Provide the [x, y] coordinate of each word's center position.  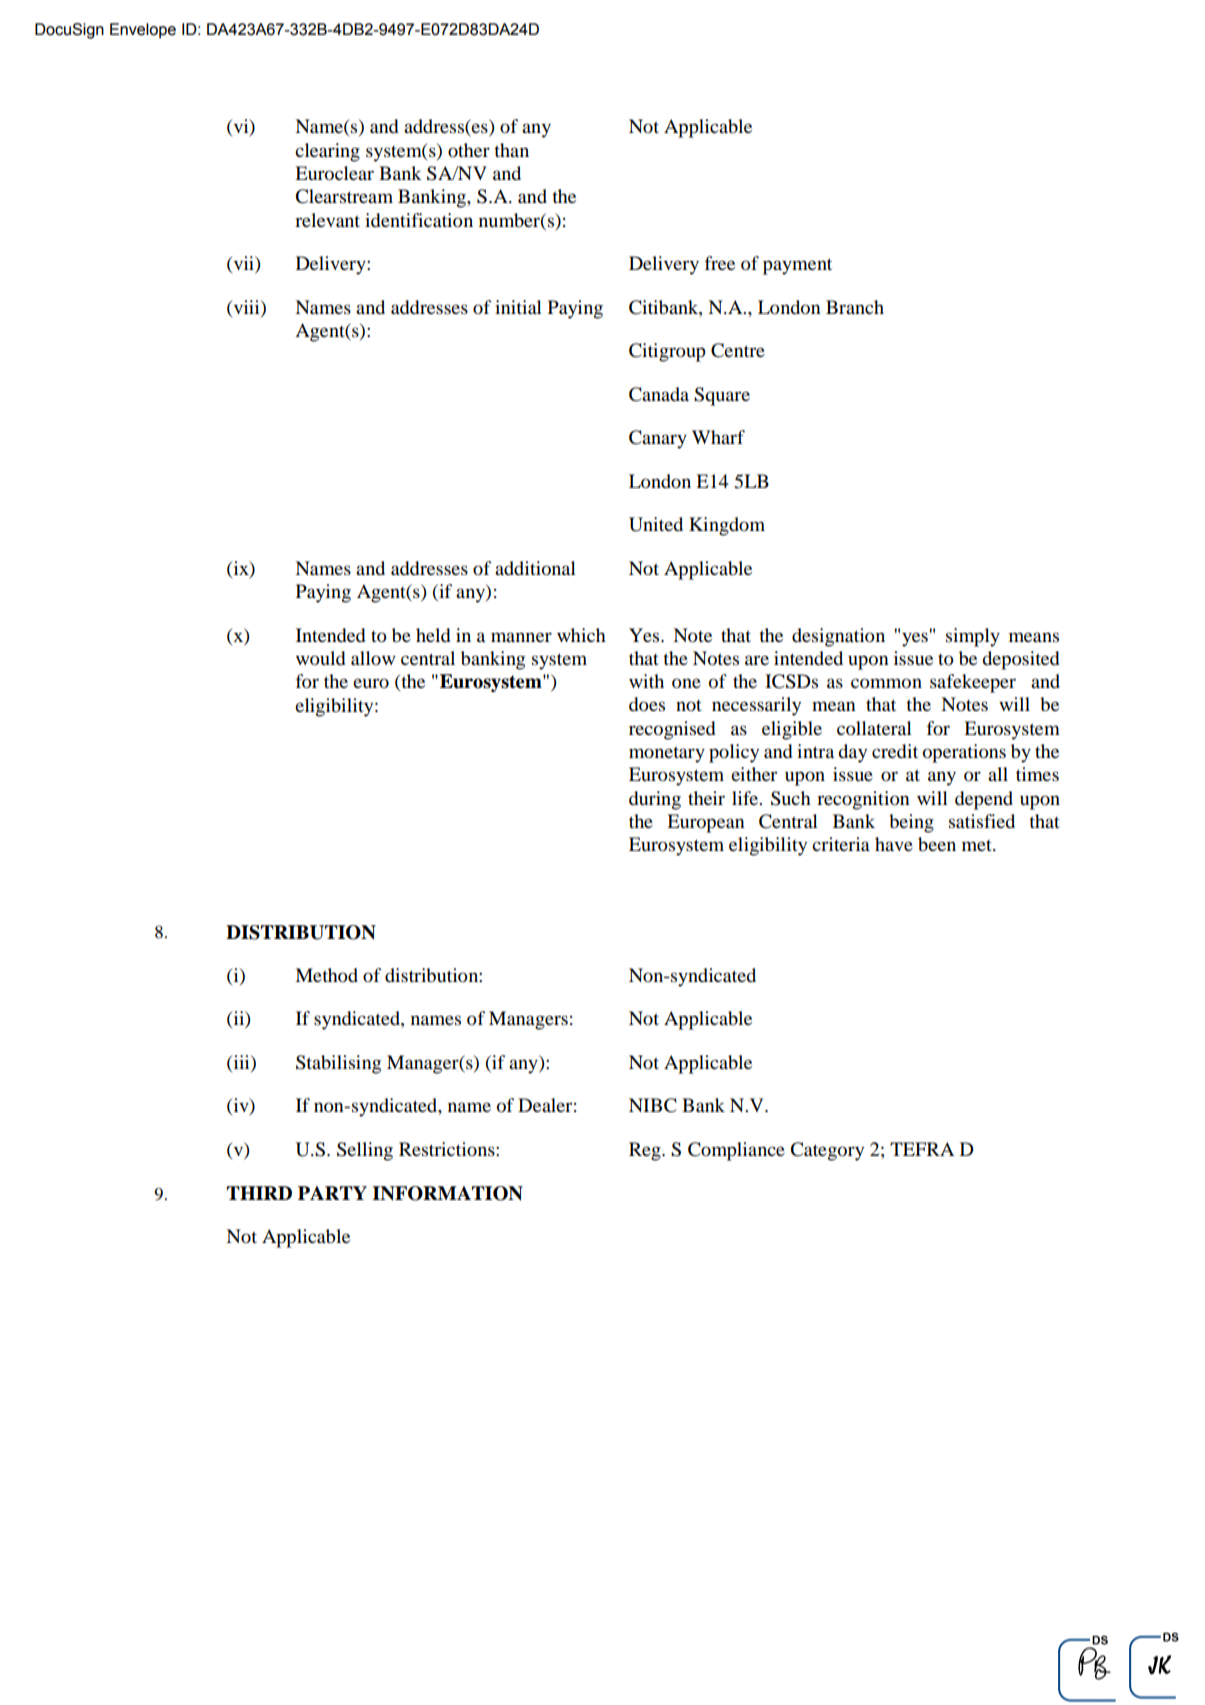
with [646, 681]
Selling [365, 1151]
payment [797, 266]
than [511, 150]
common [886, 683]
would [320, 658]
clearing [327, 152]
